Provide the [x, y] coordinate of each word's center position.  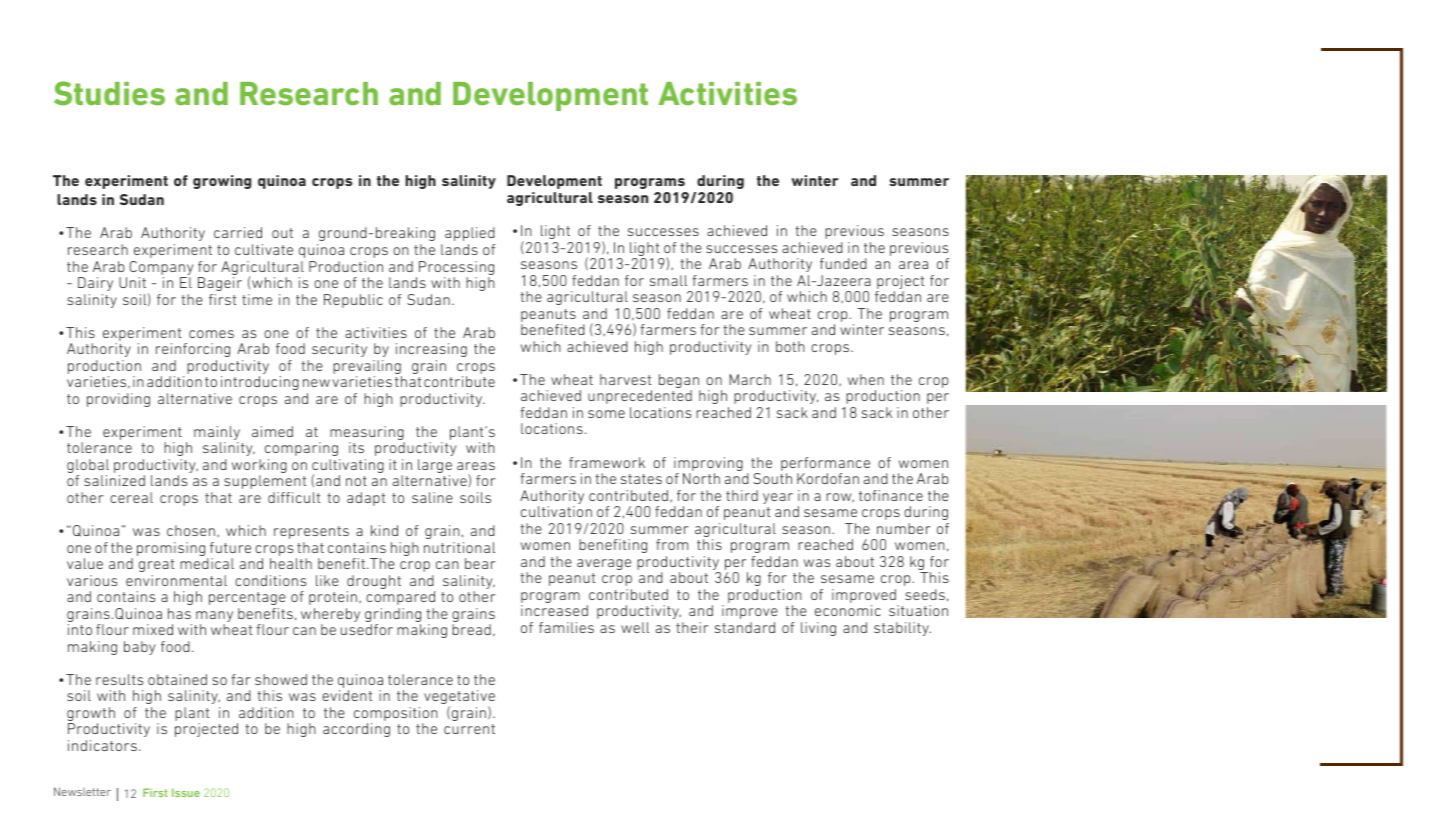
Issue [186, 792]
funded [843, 263]
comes [211, 334]
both [790, 346]
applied [470, 234]
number [903, 528]
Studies [109, 93]
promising [172, 550]
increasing [431, 350]
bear [480, 563]
